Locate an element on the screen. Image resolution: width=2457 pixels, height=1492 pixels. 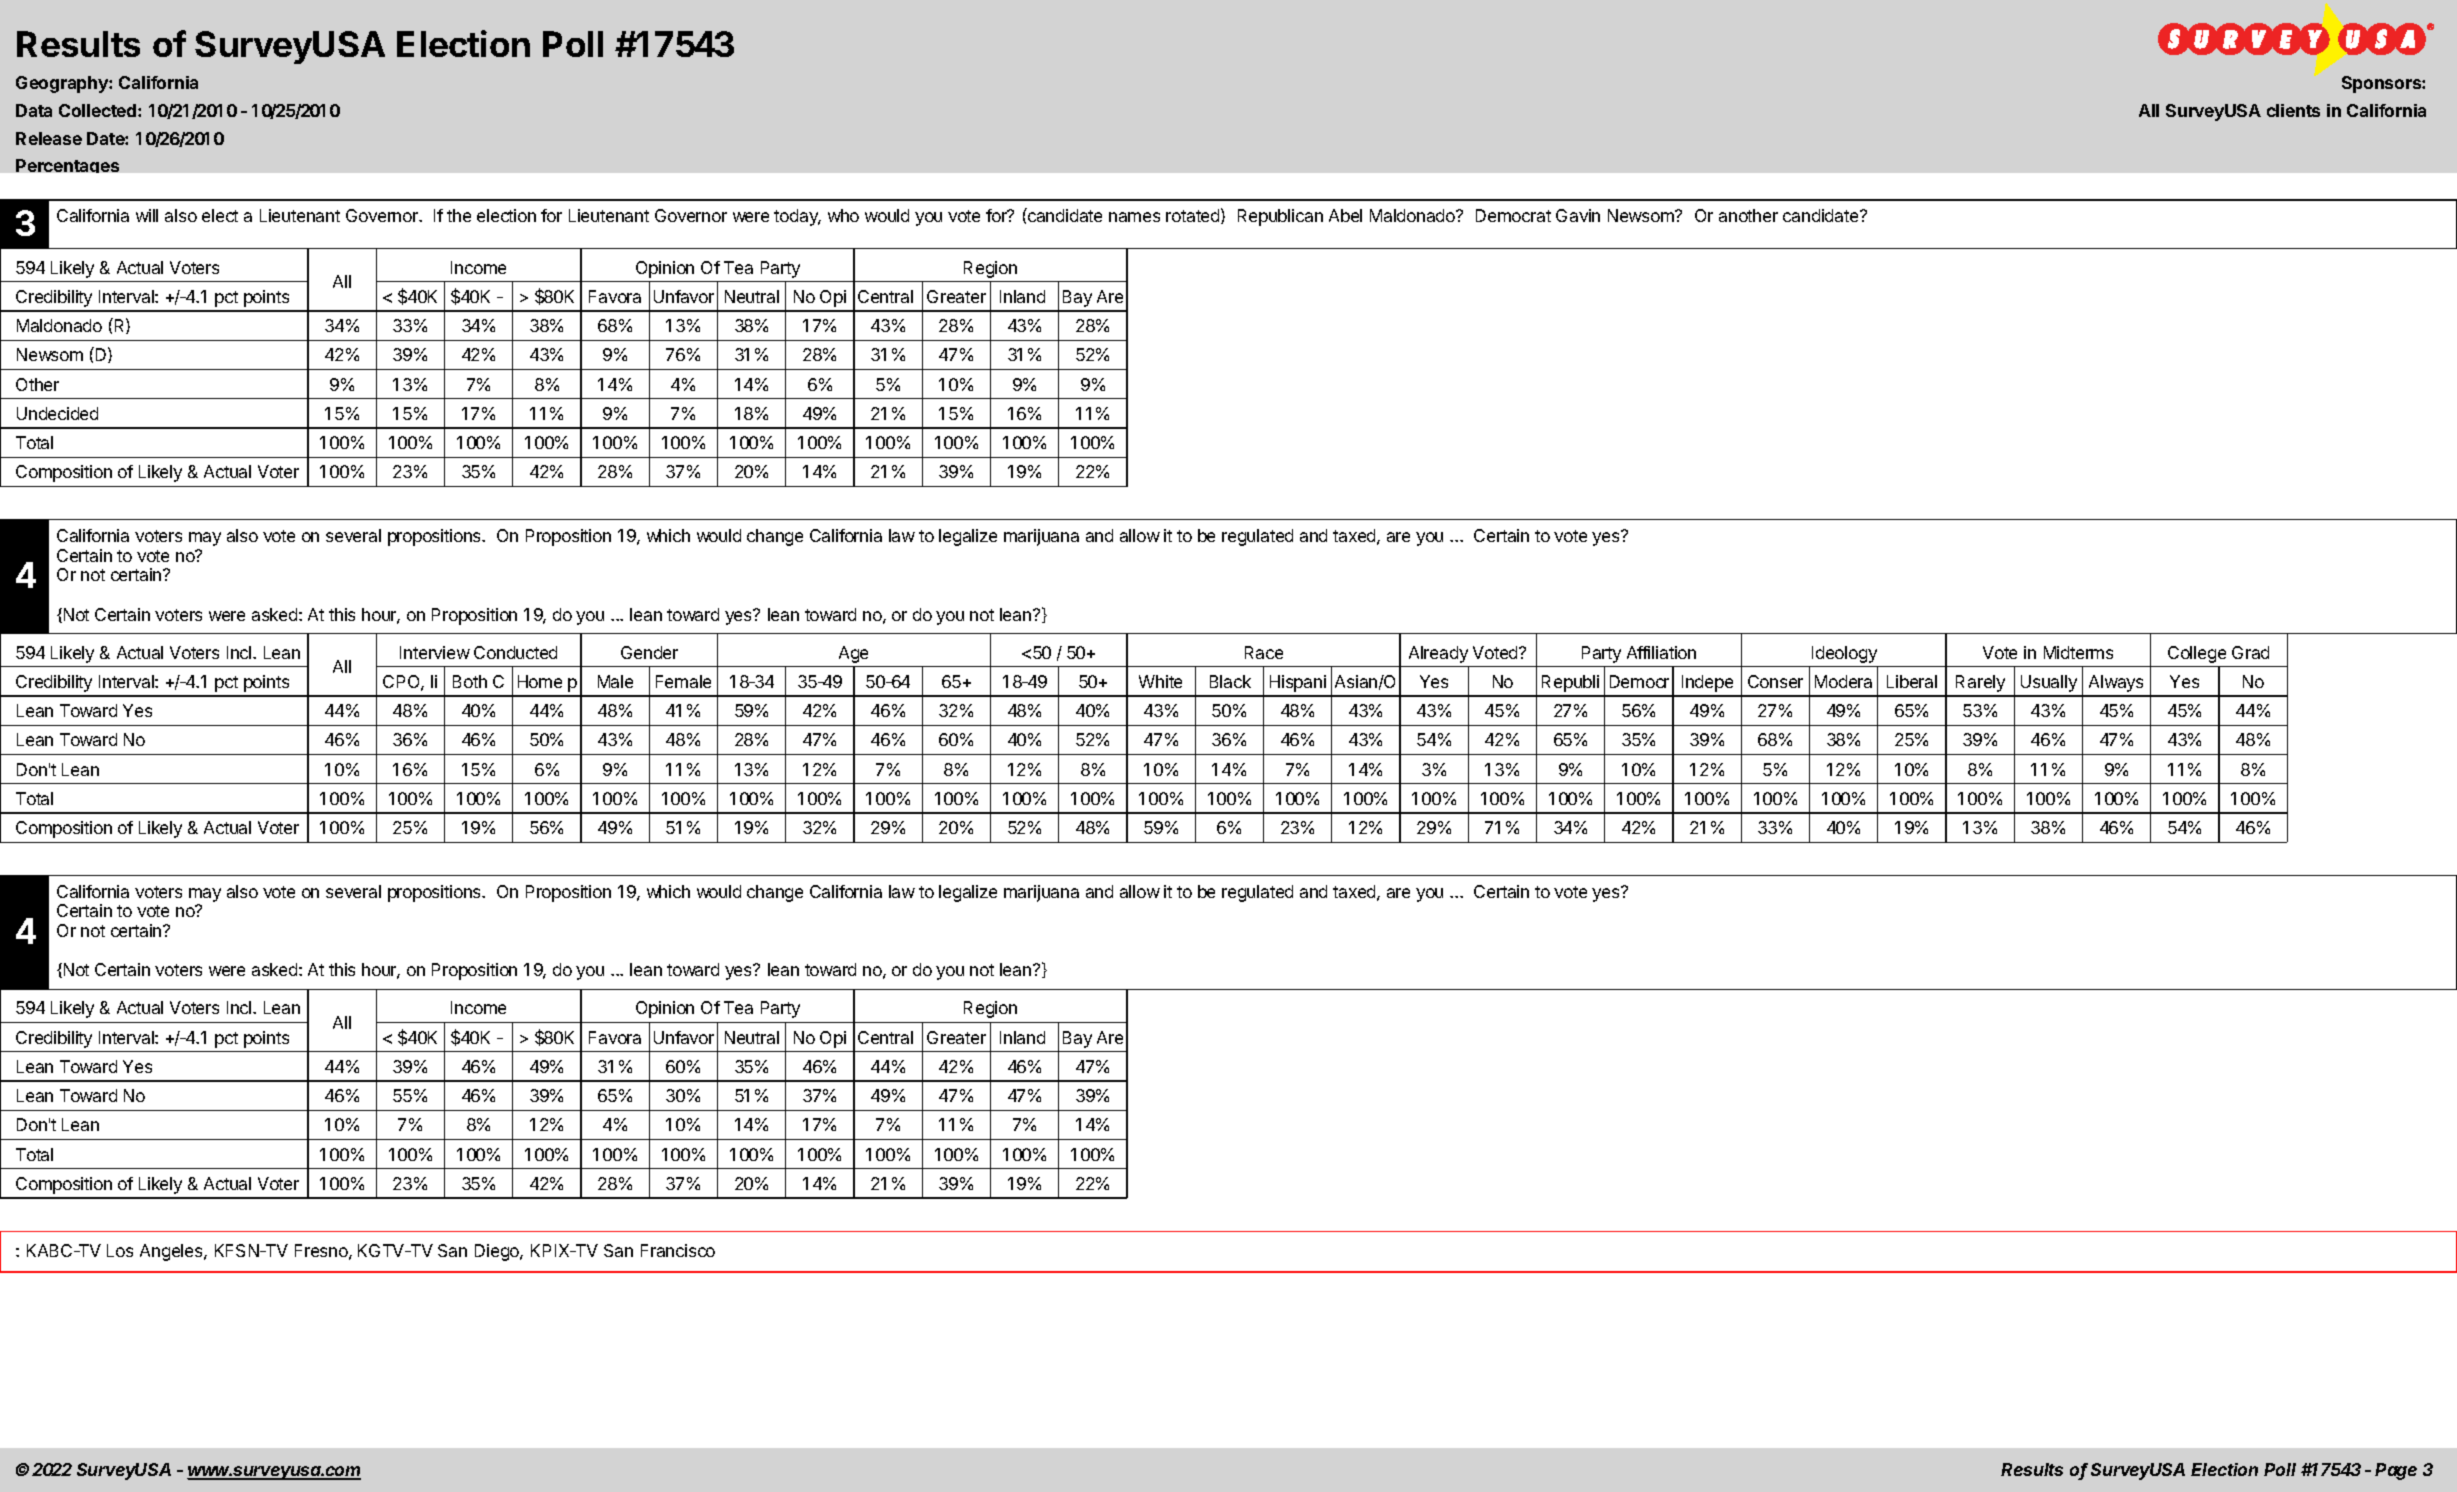
Angeles is located at coordinates (172, 1252).
